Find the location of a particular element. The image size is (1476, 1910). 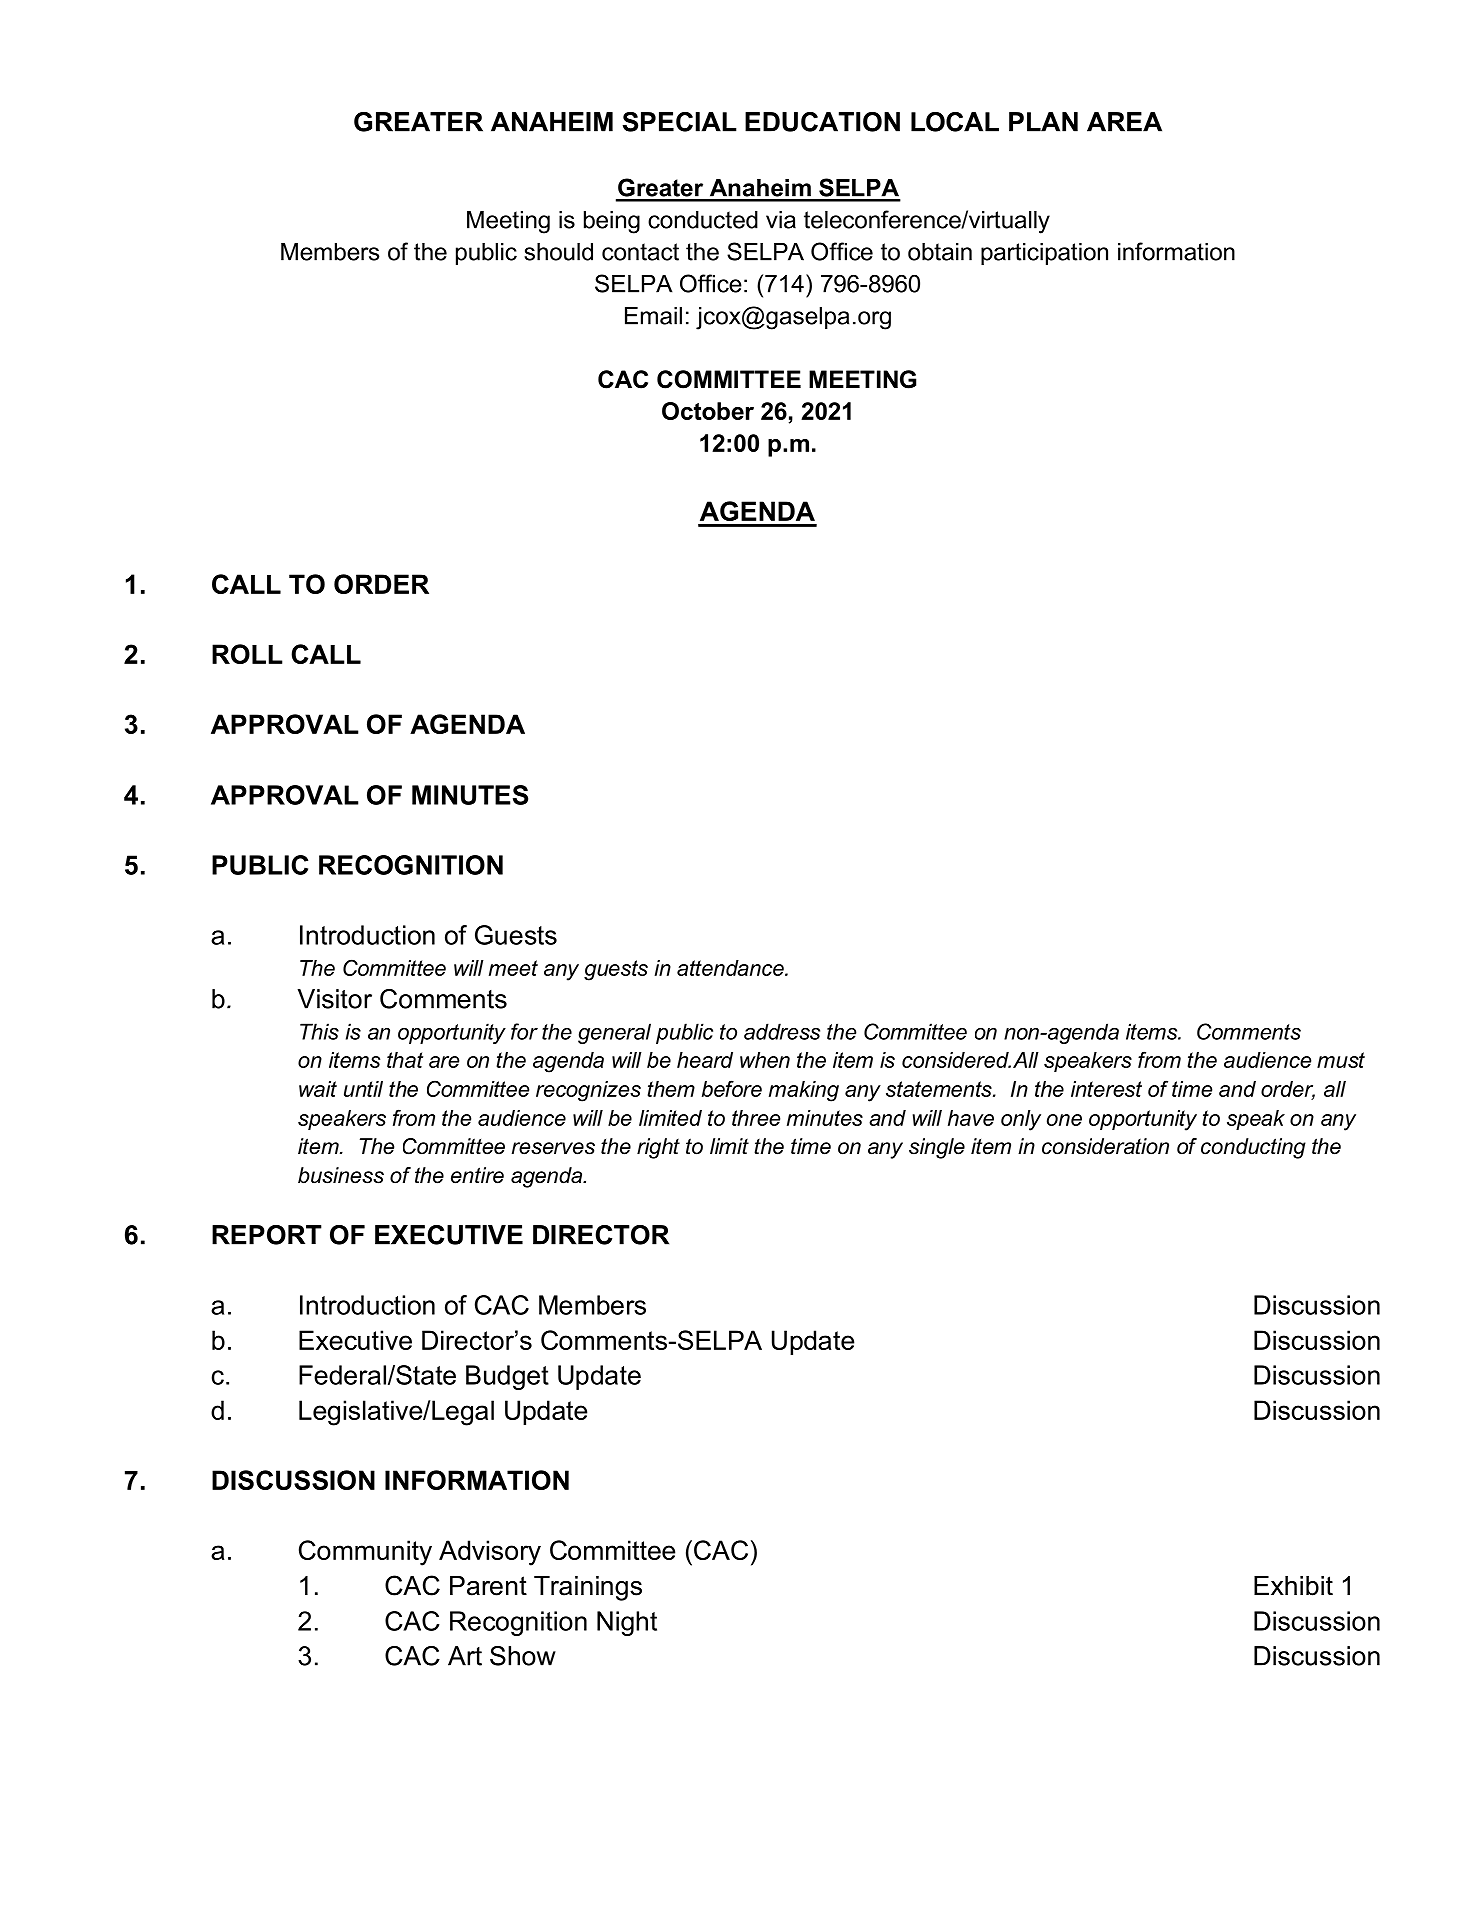

must is located at coordinates (1341, 1060).
